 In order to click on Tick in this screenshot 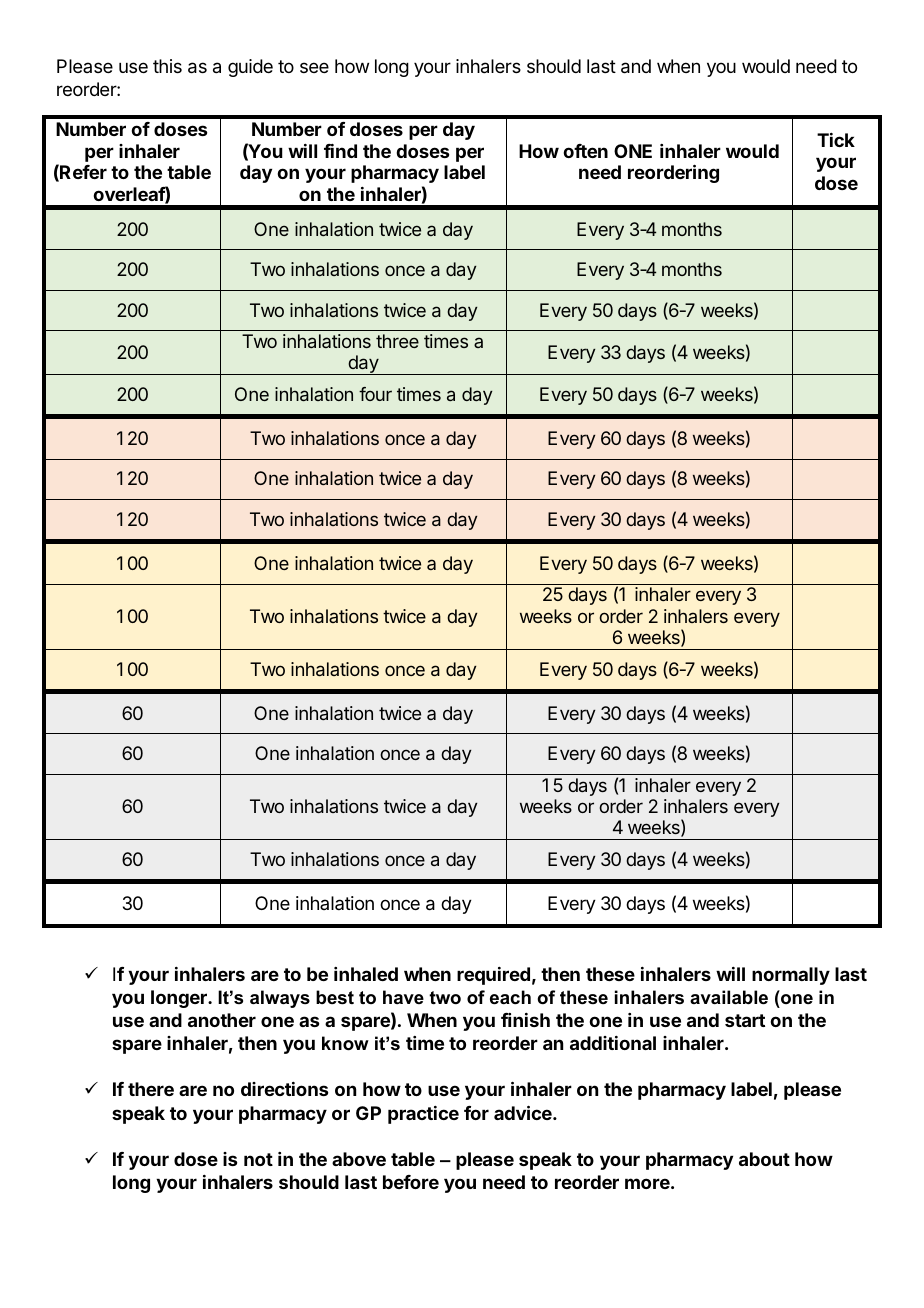, I will do `click(836, 140)`.
